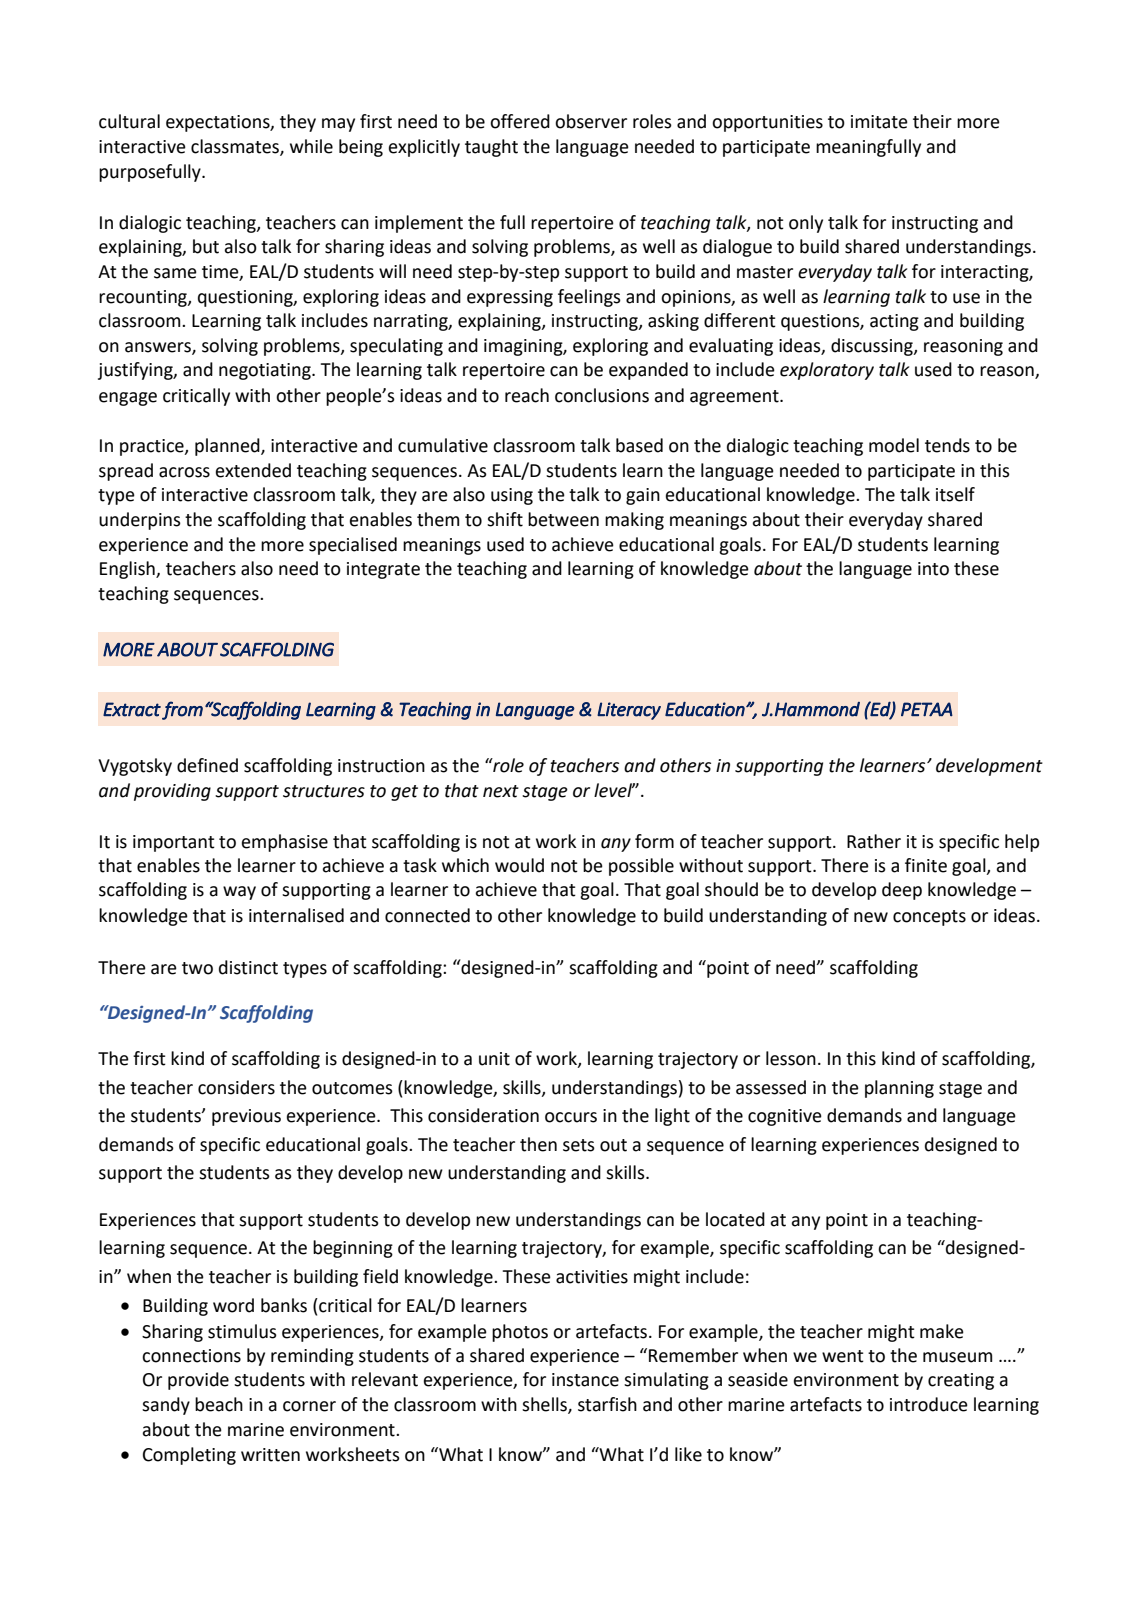 The height and width of the screenshot is (1615, 1142). What do you see at coordinates (501, 791) in the screenshot?
I see `next` at bounding box center [501, 791].
